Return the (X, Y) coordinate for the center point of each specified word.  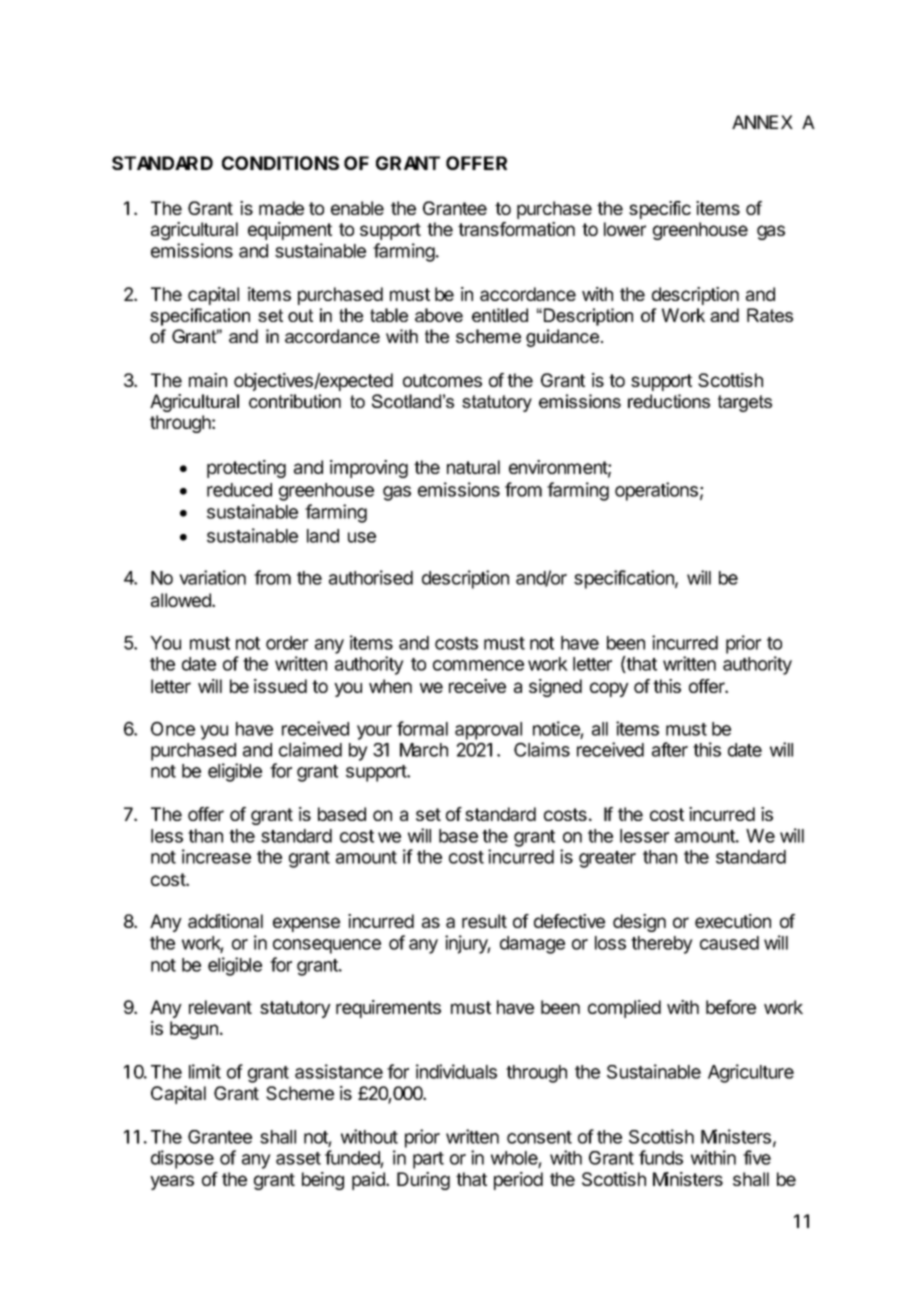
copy (609, 689)
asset (298, 1158)
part (428, 1160)
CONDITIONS (280, 163)
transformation (516, 229)
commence (478, 665)
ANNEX (762, 122)
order (287, 643)
